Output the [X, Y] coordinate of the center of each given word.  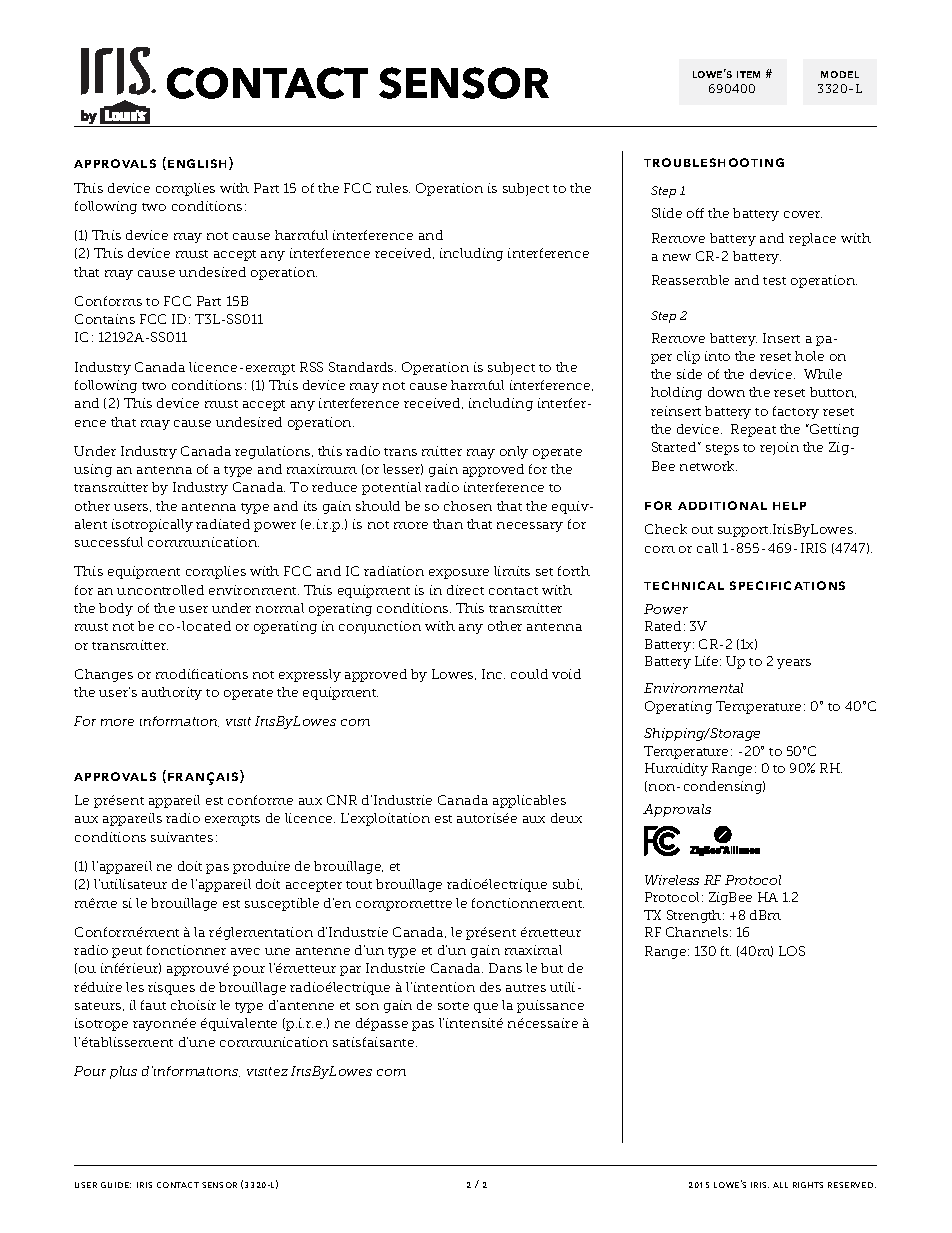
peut [127, 952]
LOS [792, 951]
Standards [362, 367]
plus [123, 1072]
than [448, 524]
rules [393, 188]
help [789, 506]
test [774, 281]
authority [172, 693]
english [199, 163]
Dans [505, 968]
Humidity [676, 769]
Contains [105, 319]
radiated [223, 524]
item [748, 74]
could [529, 674]
